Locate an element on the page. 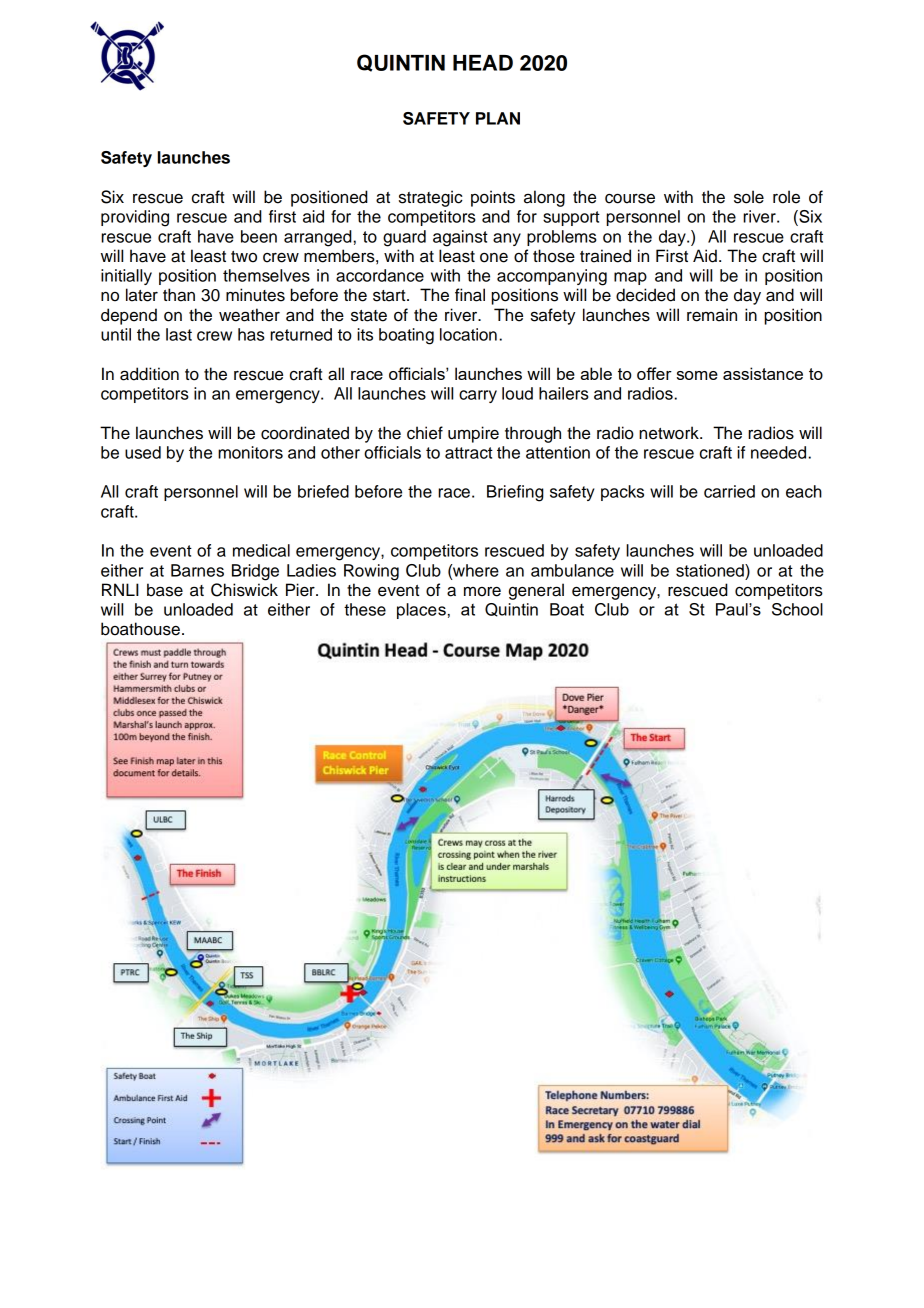 Image resolution: width=924 pixels, height=1308 pixels. HEAD is located at coordinates (483, 63).
